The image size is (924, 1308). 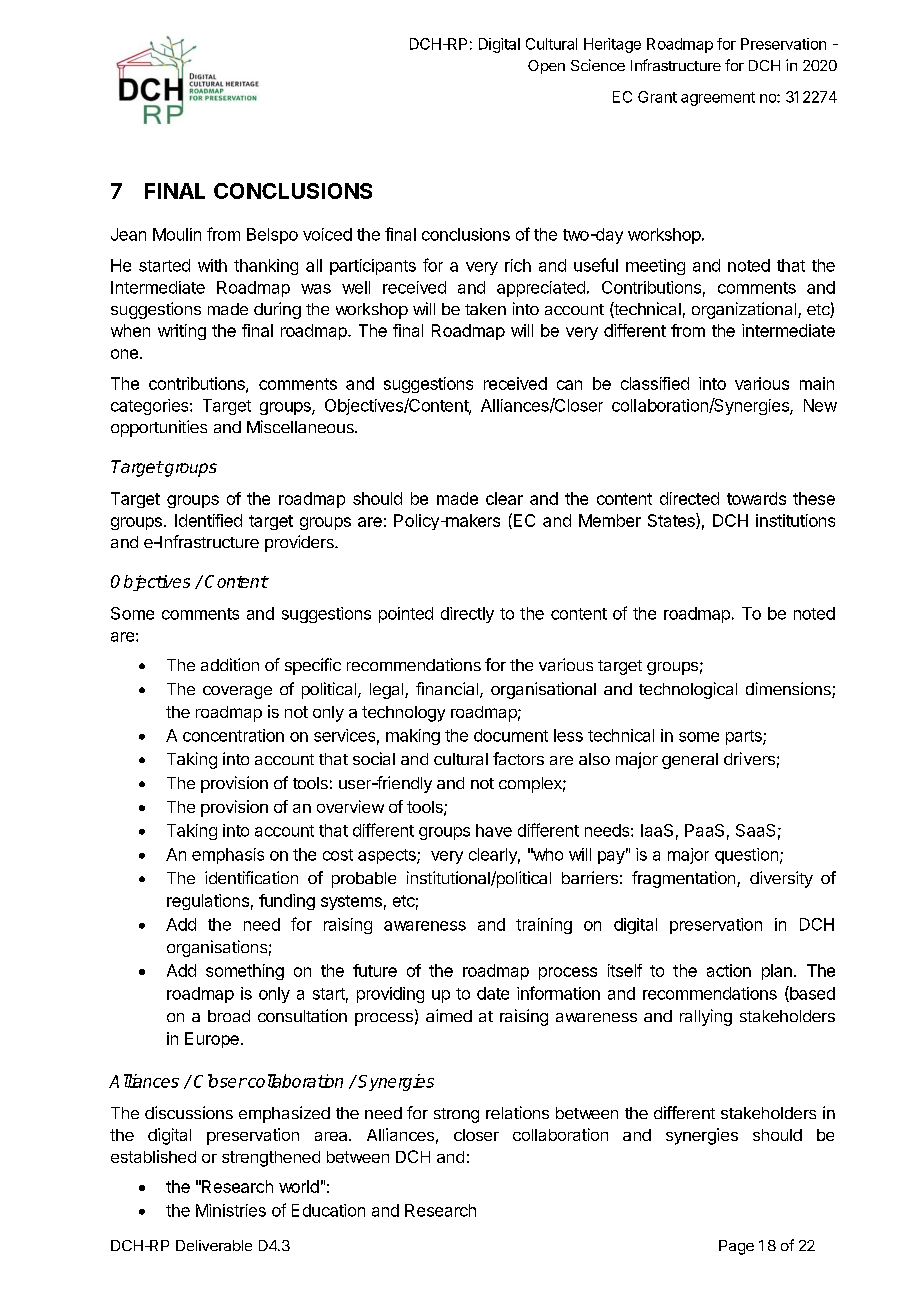 What do you see at coordinates (736, 1247) in the screenshot?
I see `Page` at bounding box center [736, 1247].
